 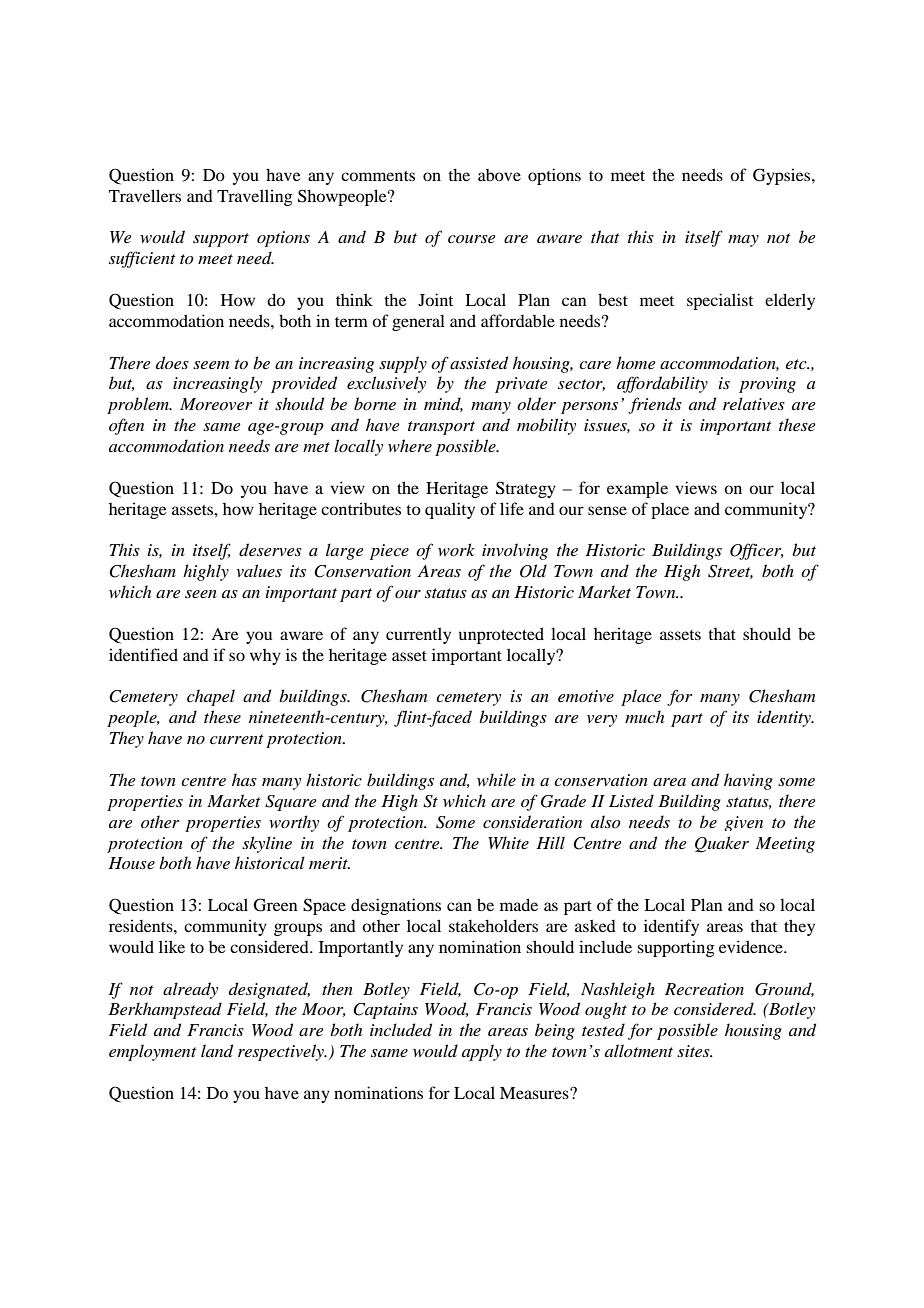 I want to click on may, so click(x=743, y=241).
